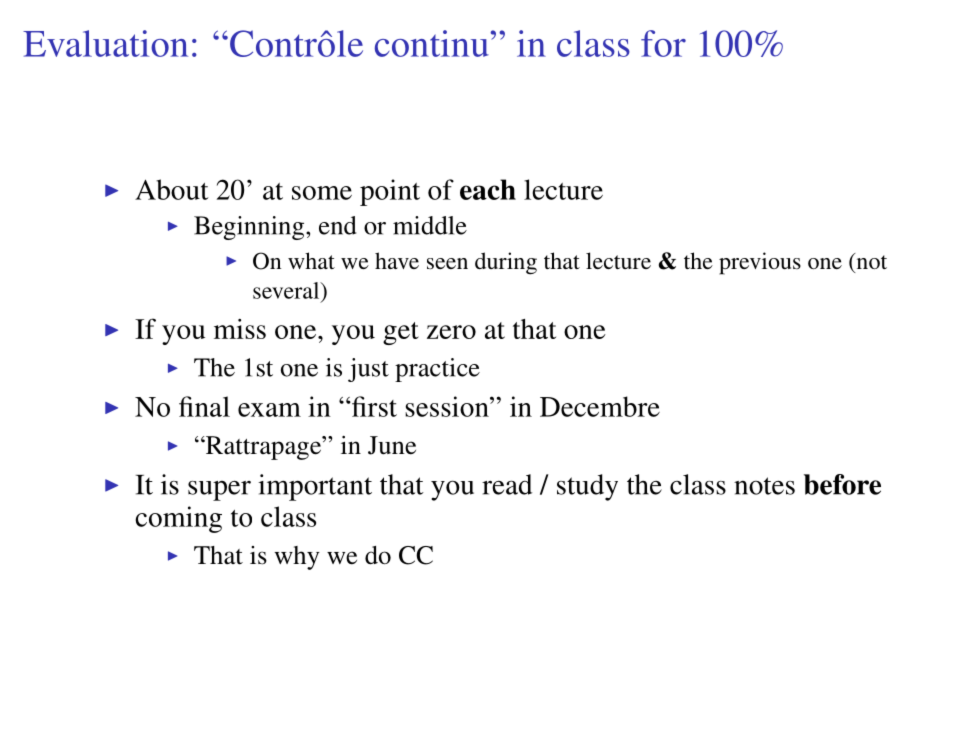 The width and height of the page is (976, 732). Describe the element at coordinates (430, 225) in the page. I see `middle` at that location.
